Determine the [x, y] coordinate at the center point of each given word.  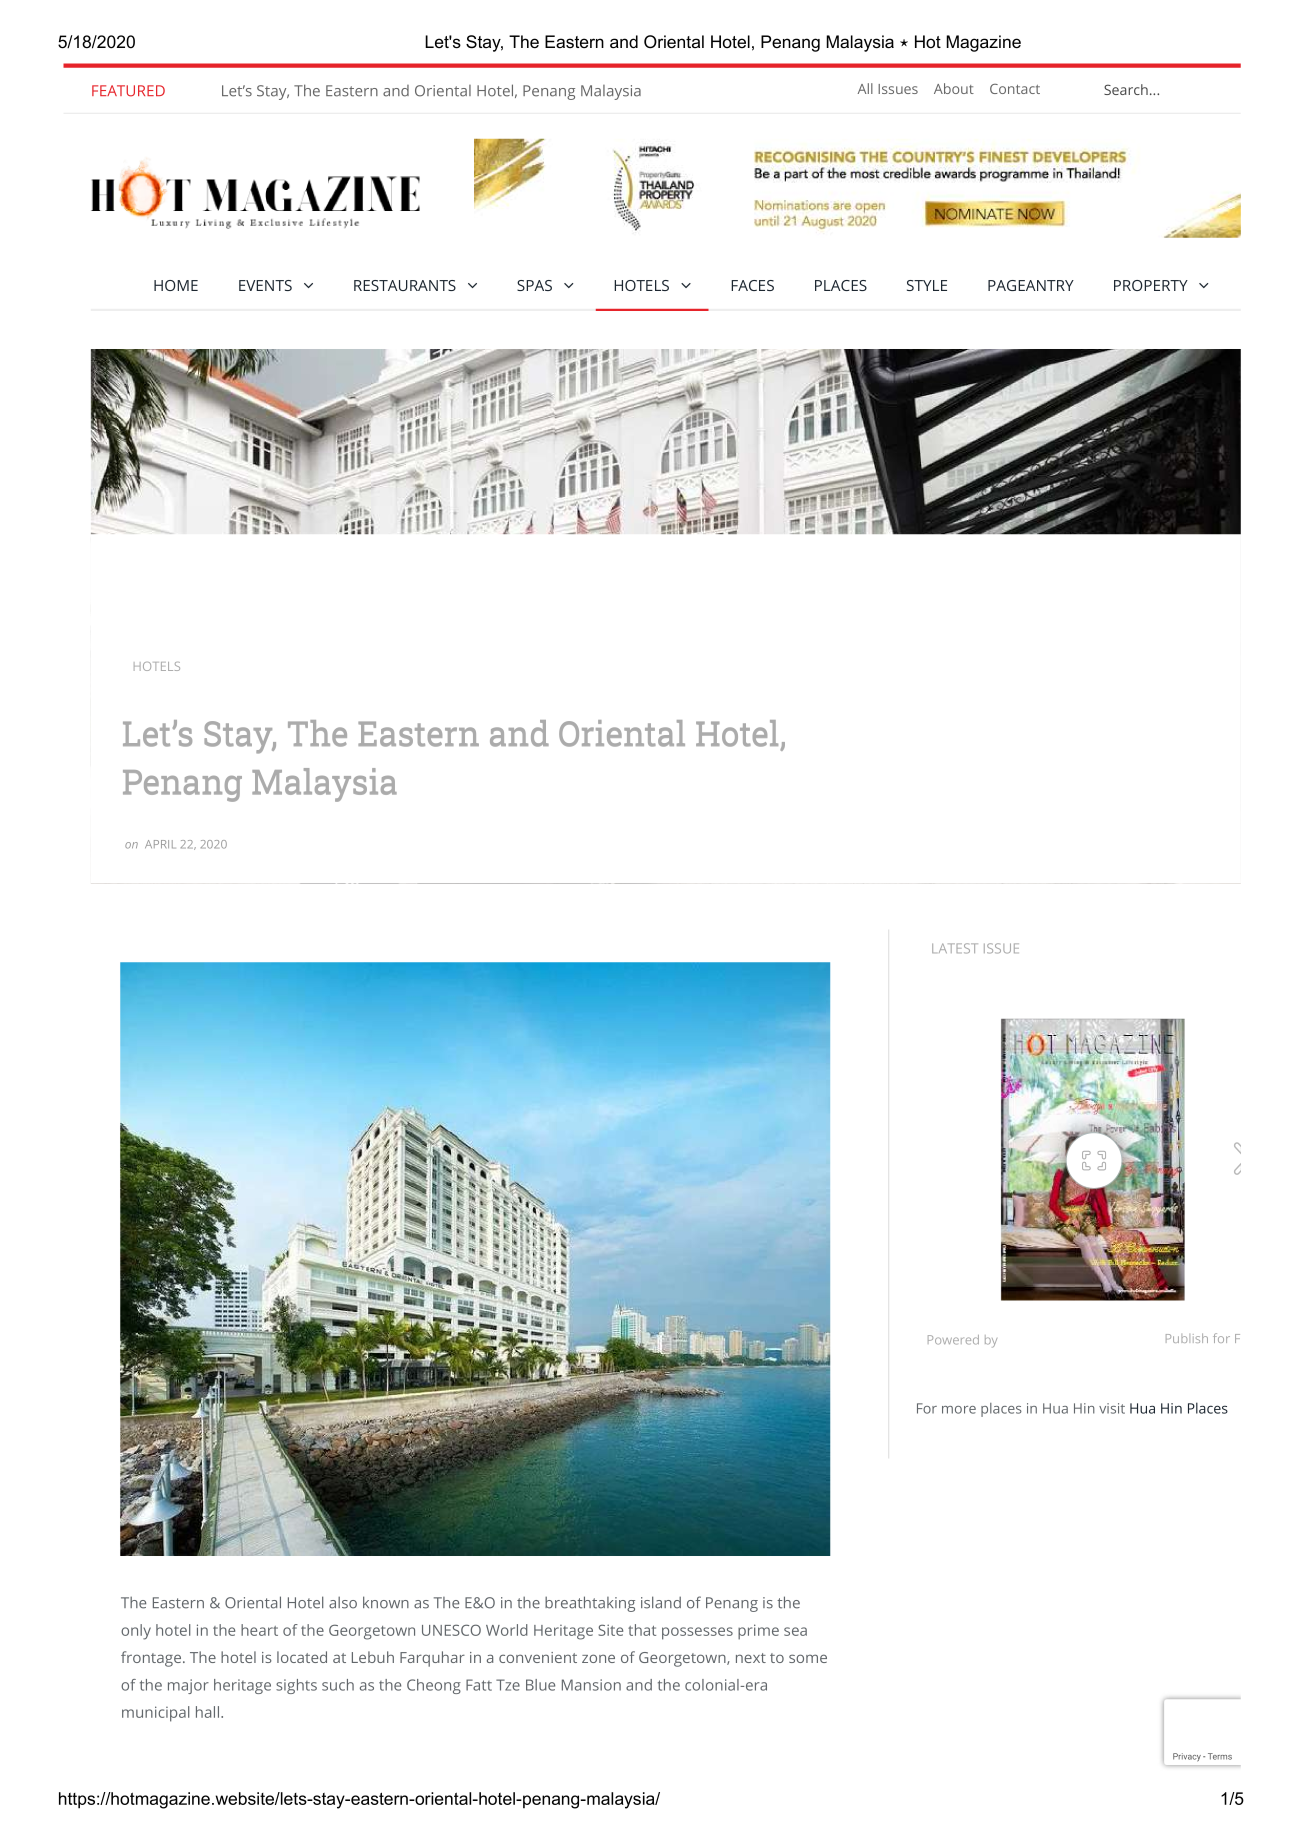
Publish [1187, 1338]
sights [296, 1686]
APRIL [160, 844]
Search [1126, 89]
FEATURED [128, 91]
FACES [752, 285]
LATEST [955, 948]
